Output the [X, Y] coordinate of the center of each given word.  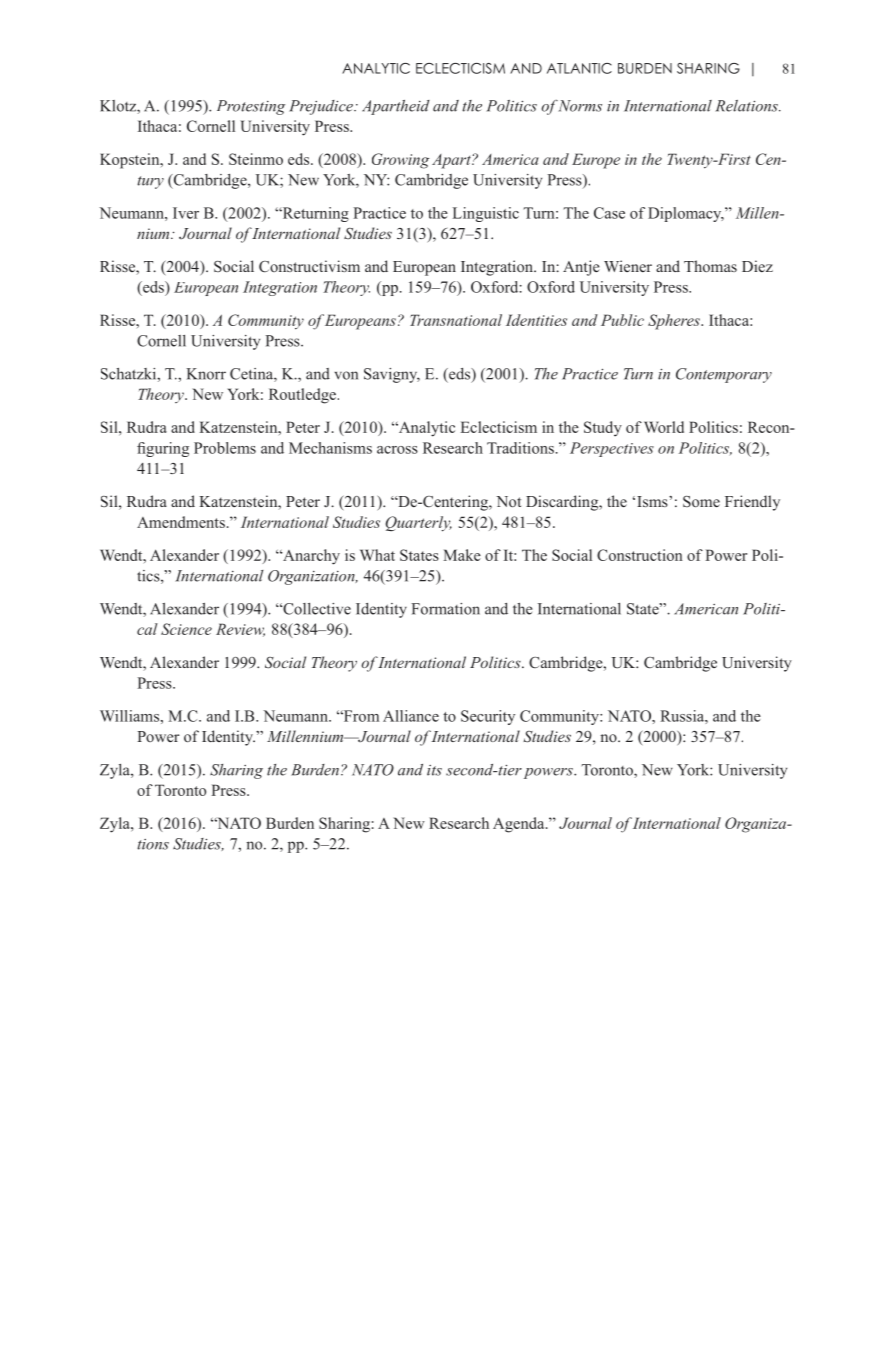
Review [240, 630]
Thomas [710, 266]
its [434, 770]
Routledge [302, 396]
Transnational [456, 320]
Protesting [251, 107]
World [664, 427]
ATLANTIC [579, 68]
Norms [579, 106]
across [397, 450]
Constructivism [309, 266]
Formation [445, 609]
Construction [640, 555]
